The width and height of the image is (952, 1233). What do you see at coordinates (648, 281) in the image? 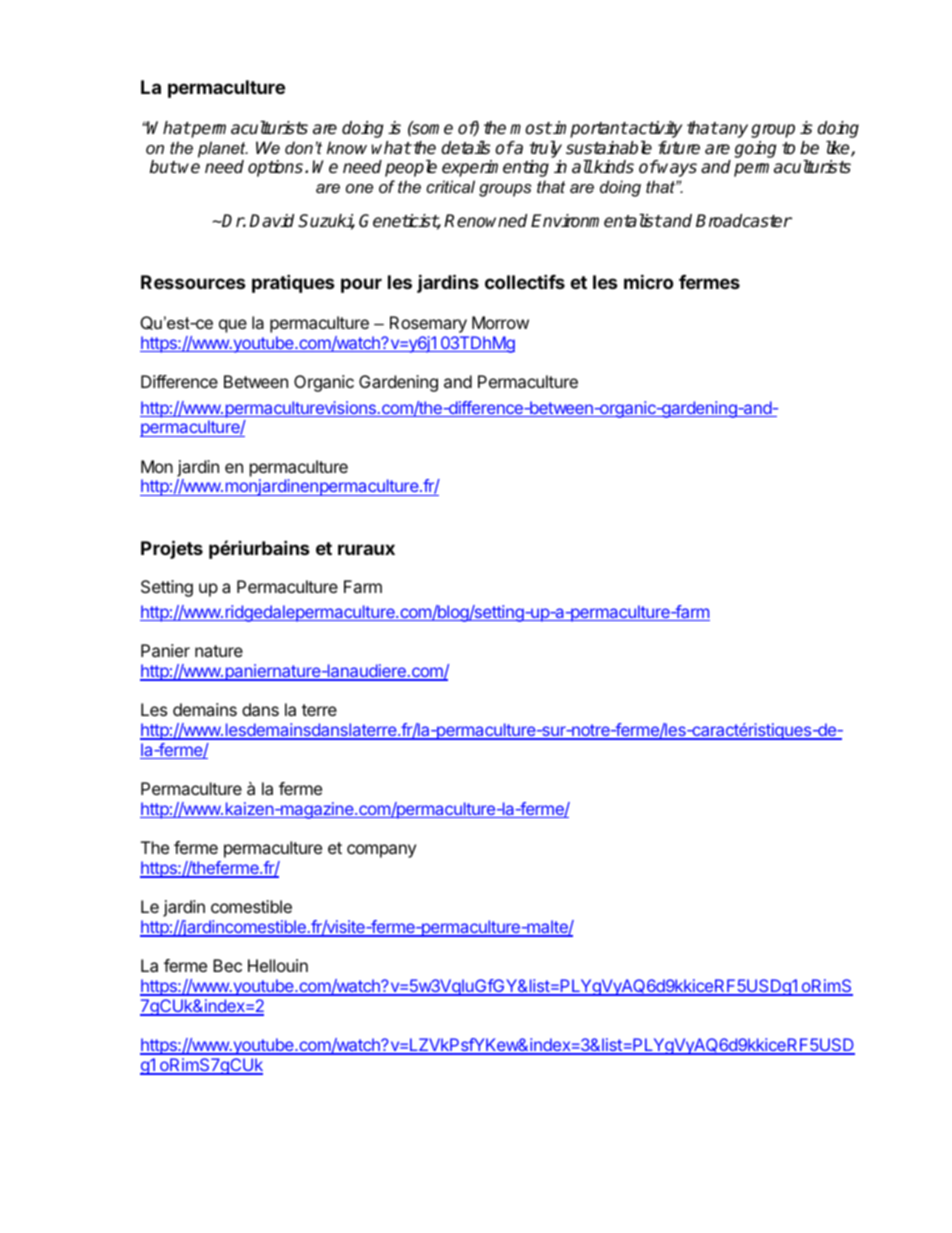
I see `micro` at bounding box center [648, 281].
